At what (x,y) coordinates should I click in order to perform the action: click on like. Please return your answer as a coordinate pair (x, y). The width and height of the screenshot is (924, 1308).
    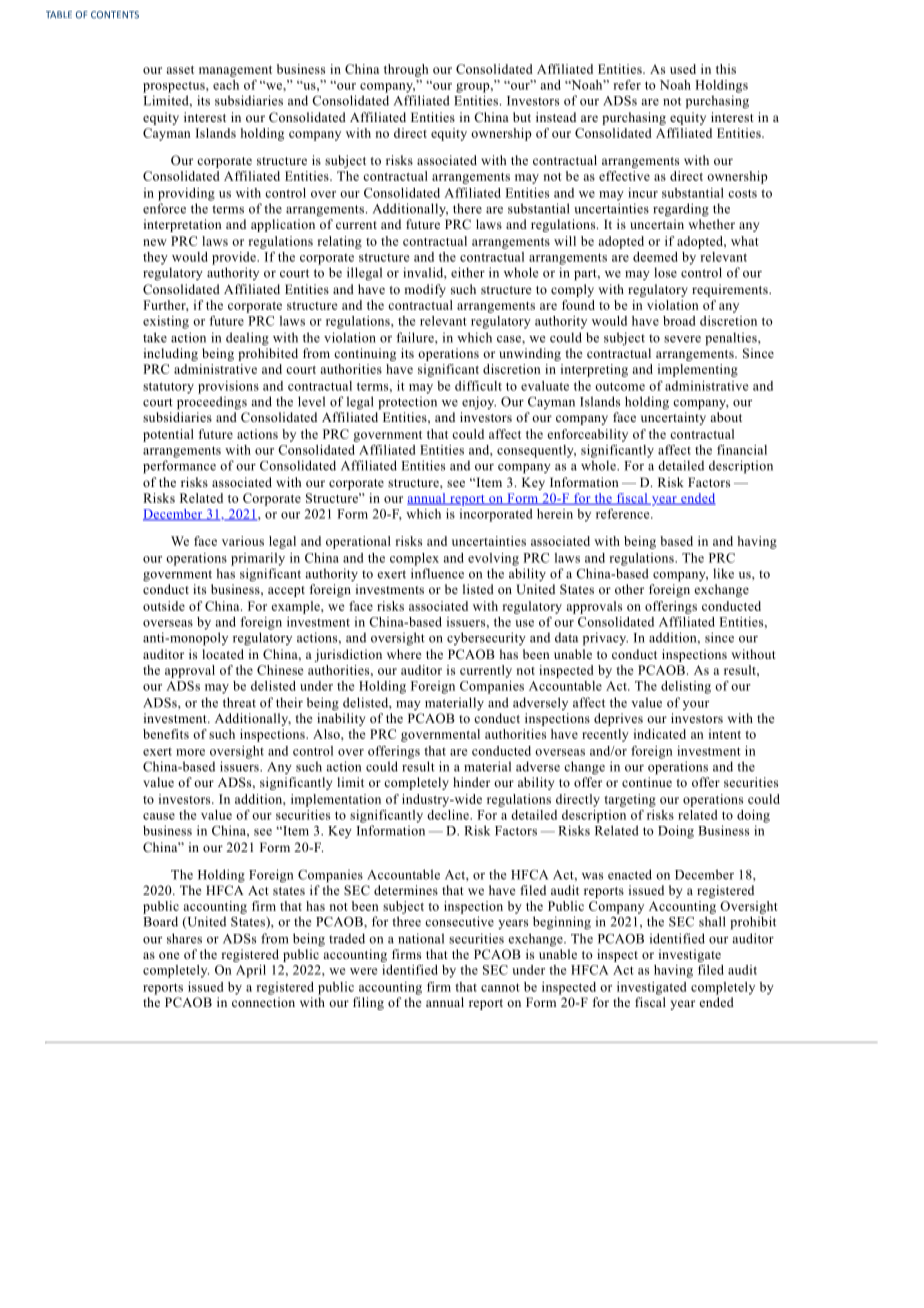
    Looking at the image, I should click on (723, 573).
